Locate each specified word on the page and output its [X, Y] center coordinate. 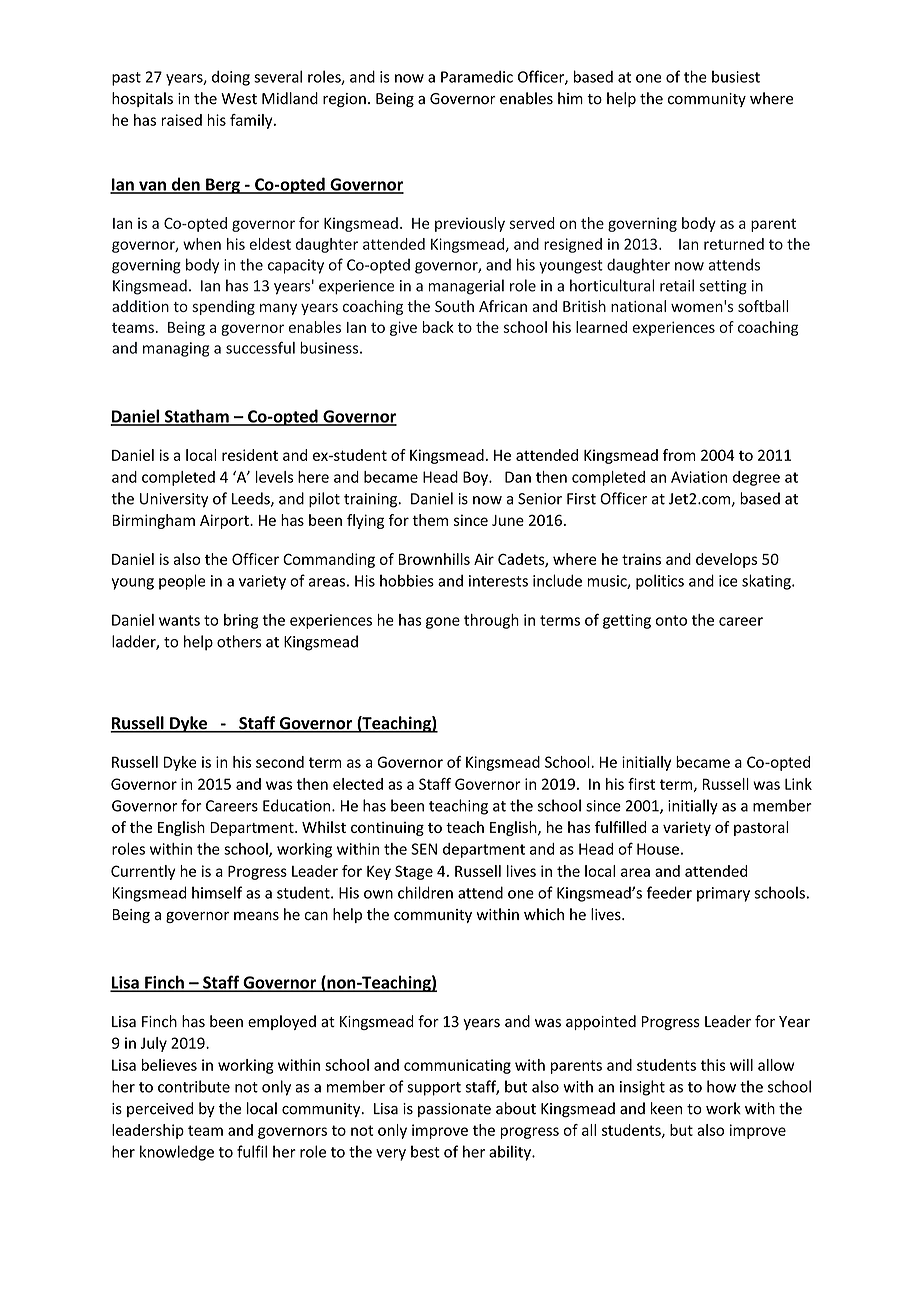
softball [763, 306]
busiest [736, 77]
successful [260, 347]
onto [671, 620]
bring [241, 621]
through [491, 621]
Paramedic [477, 76]
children [425, 892]
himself [217, 892]
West [239, 99]
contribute [194, 1086]
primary [723, 894]
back [438, 327]
